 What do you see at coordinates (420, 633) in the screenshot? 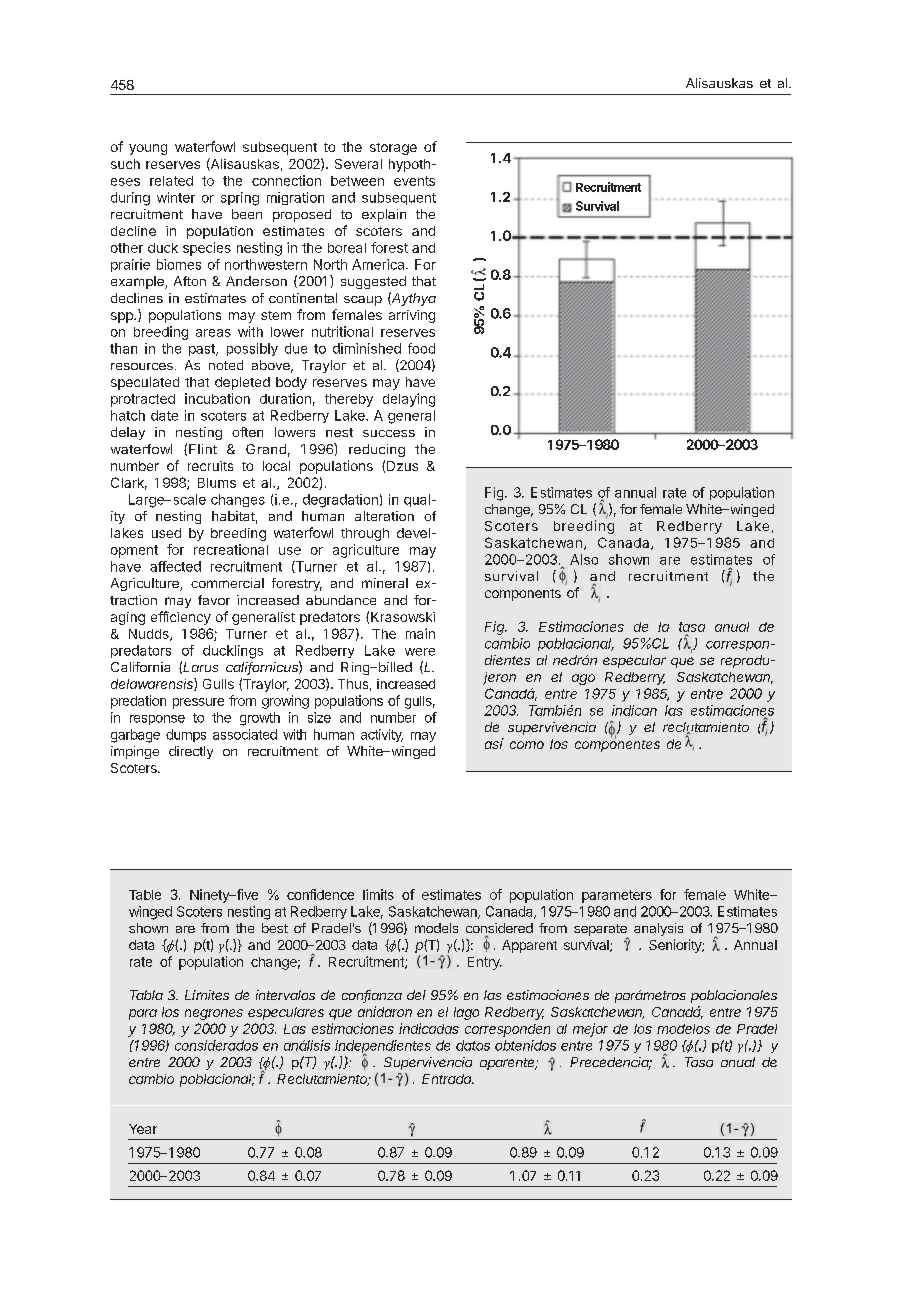
I see `main` at bounding box center [420, 633].
